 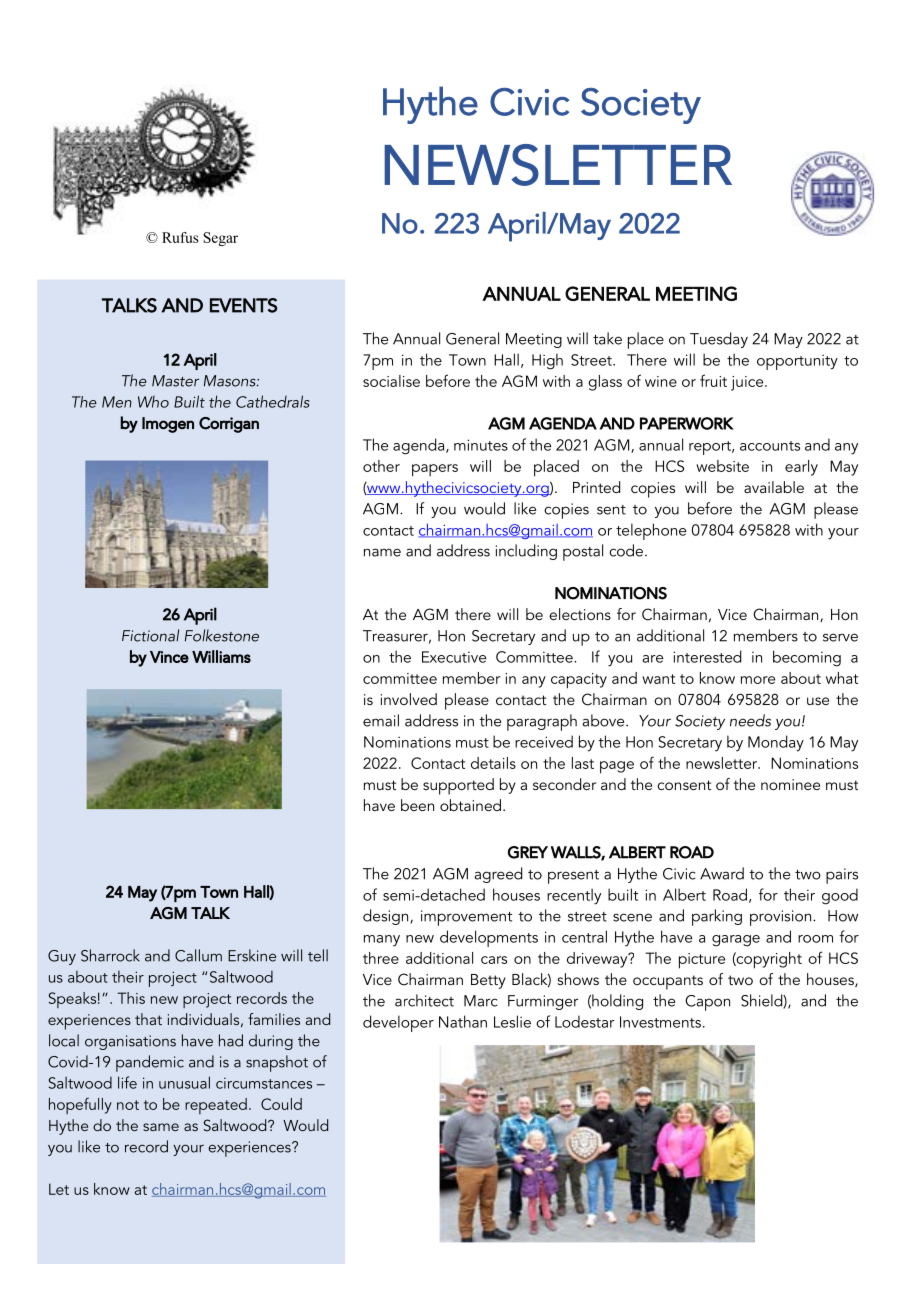 What do you see at coordinates (435, 470) in the image?
I see `papers` at bounding box center [435, 470].
